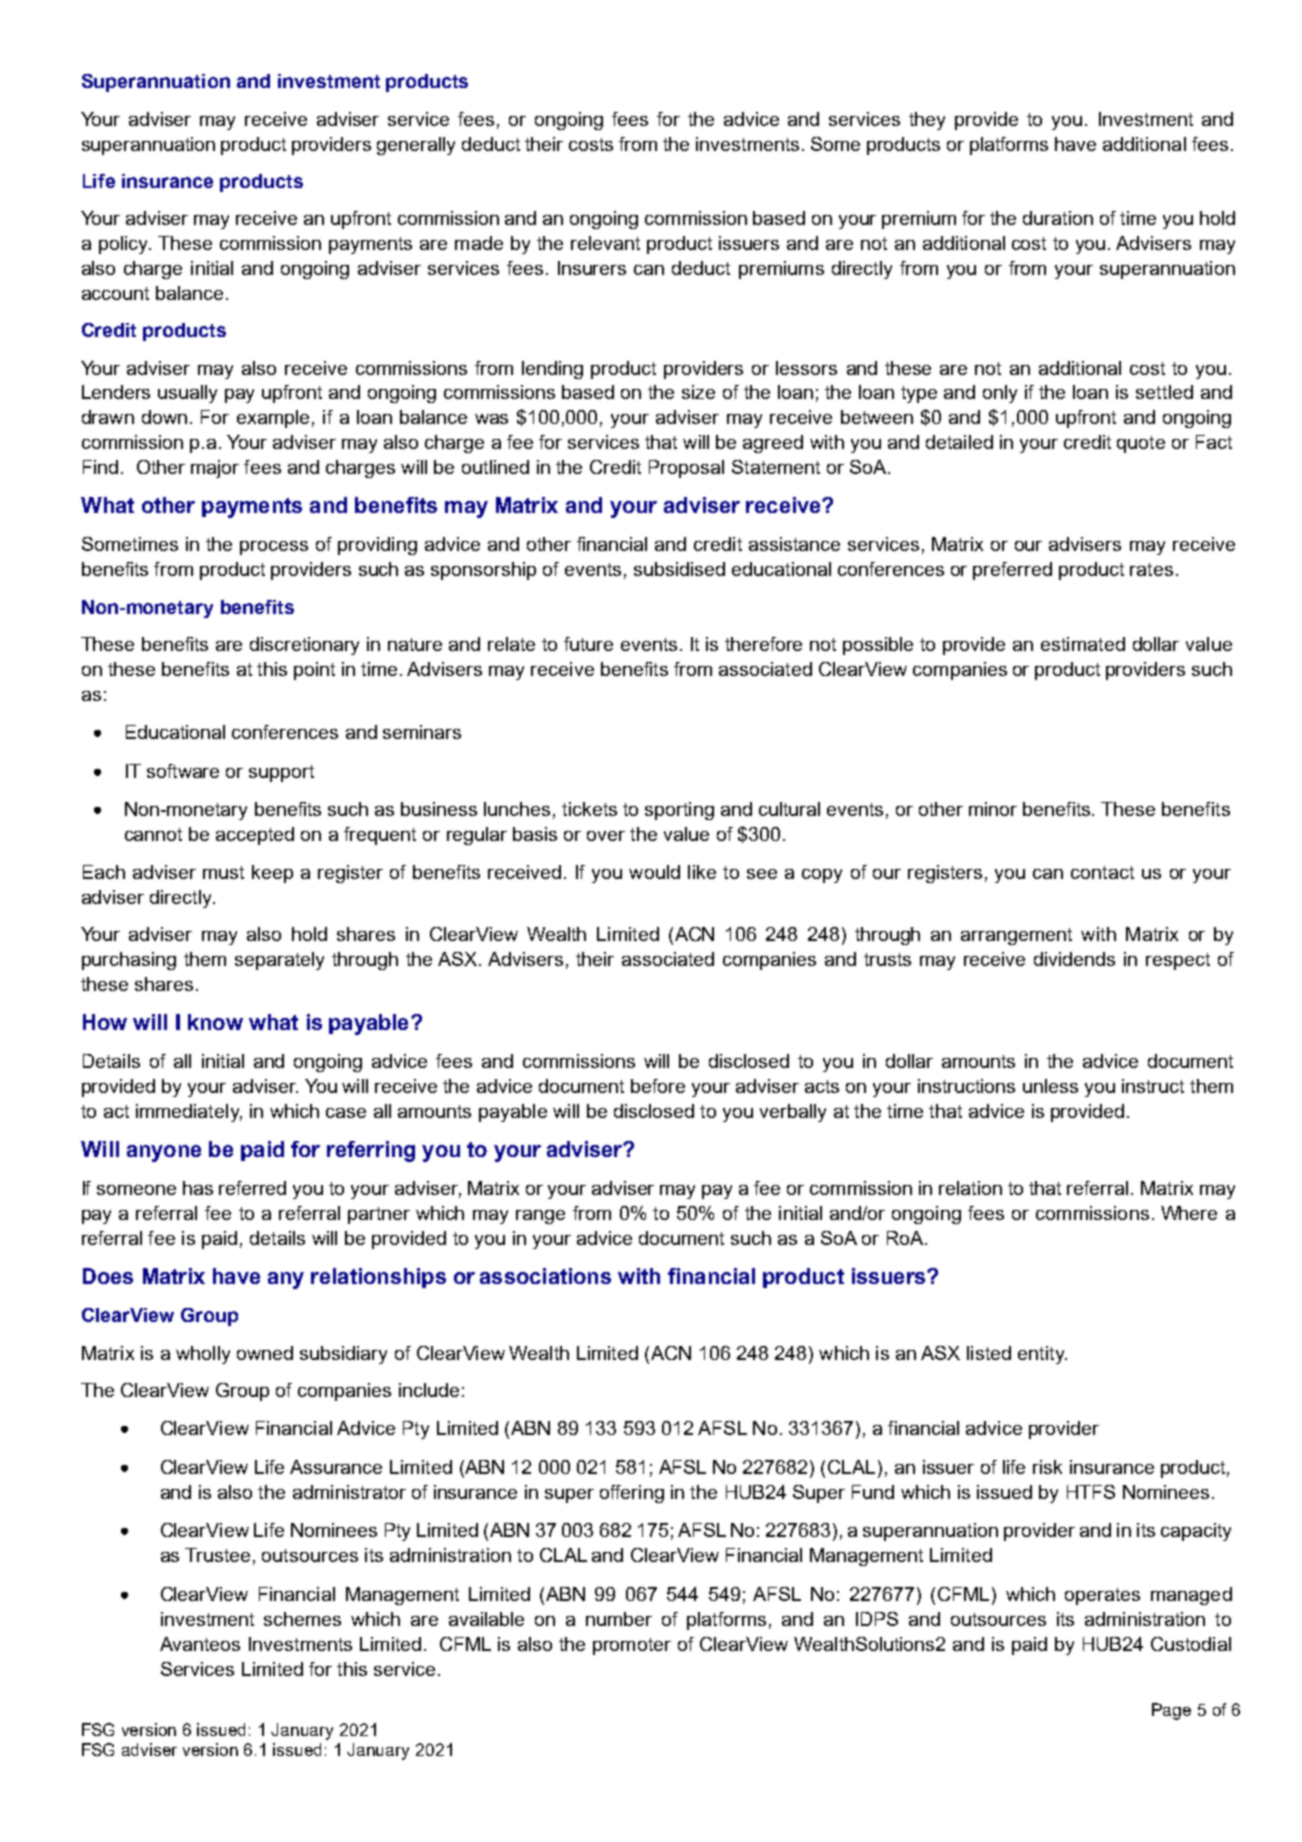  I want to click on schemes, so click(302, 1619).
